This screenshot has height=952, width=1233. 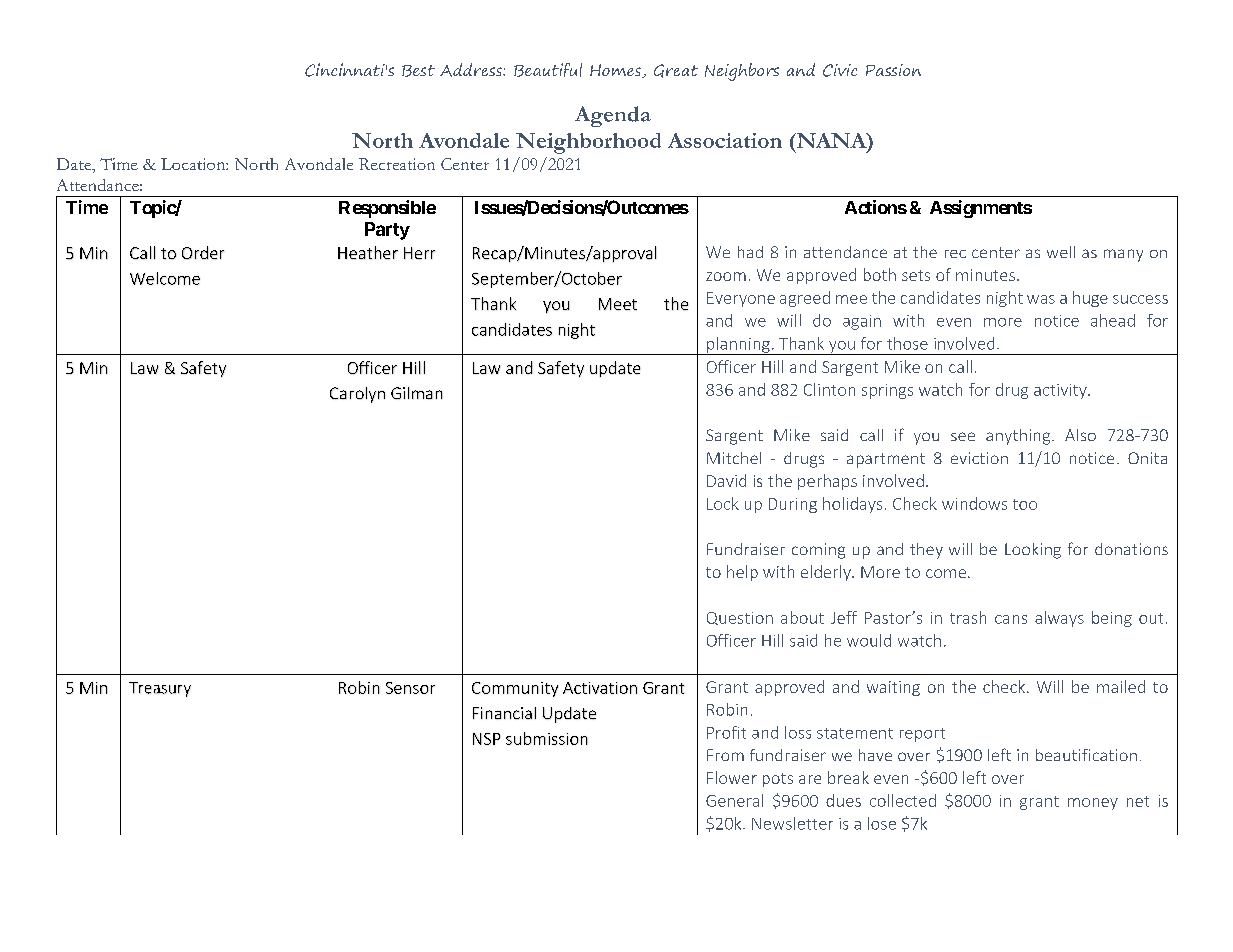 What do you see at coordinates (418, 71) in the screenshot?
I see `Best` at bounding box center [418, 71].
